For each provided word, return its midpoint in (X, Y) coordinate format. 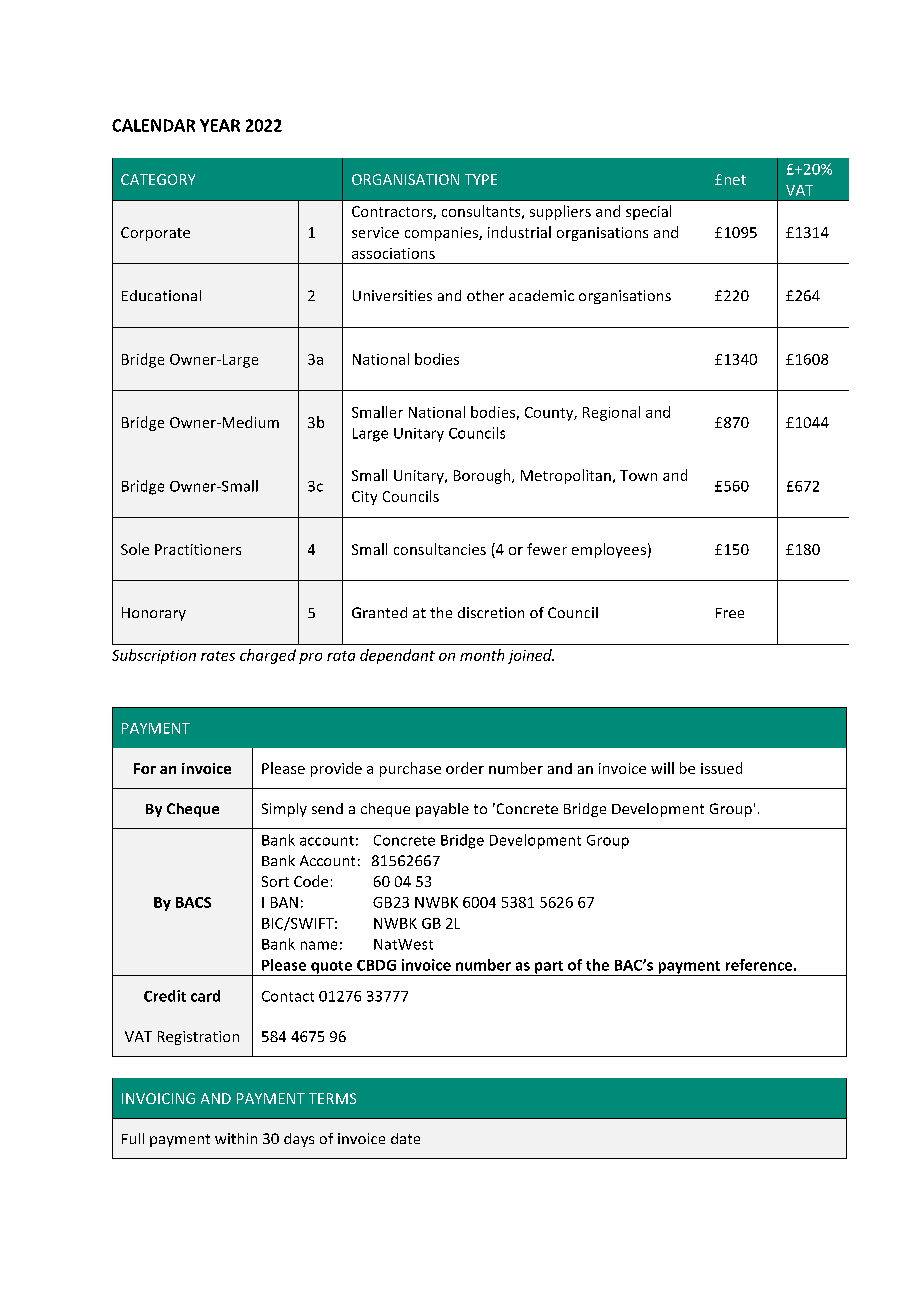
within (236, 1138)
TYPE (481, 179)
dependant (397, 656)
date (405, 1138)
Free (730, 613)
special (648, 212)
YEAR (220, 125)
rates (218, 656)
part (549, 968)
